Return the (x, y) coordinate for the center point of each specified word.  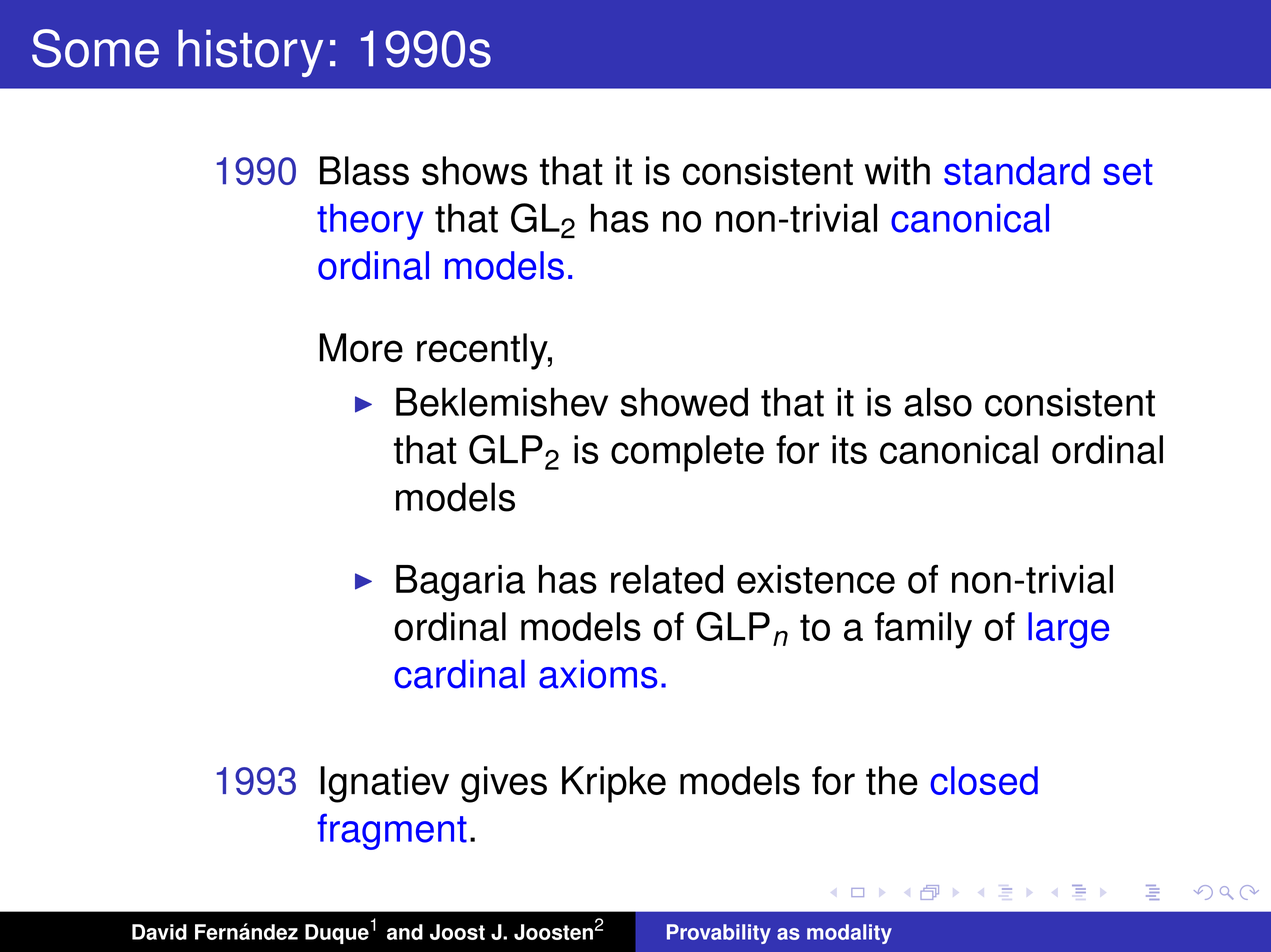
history (250, 53)
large (1068, 630)
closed (984, 780)
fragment (392, 831)
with (897, 170)
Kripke (614, 784)
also (938, 402)
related (667, 579)
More (361, 347)
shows (474, 170)
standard (1017, 170)
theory (370, 222)
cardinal (459, 674)
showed (684, 402)
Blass (364, 170)
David (159, 932)
